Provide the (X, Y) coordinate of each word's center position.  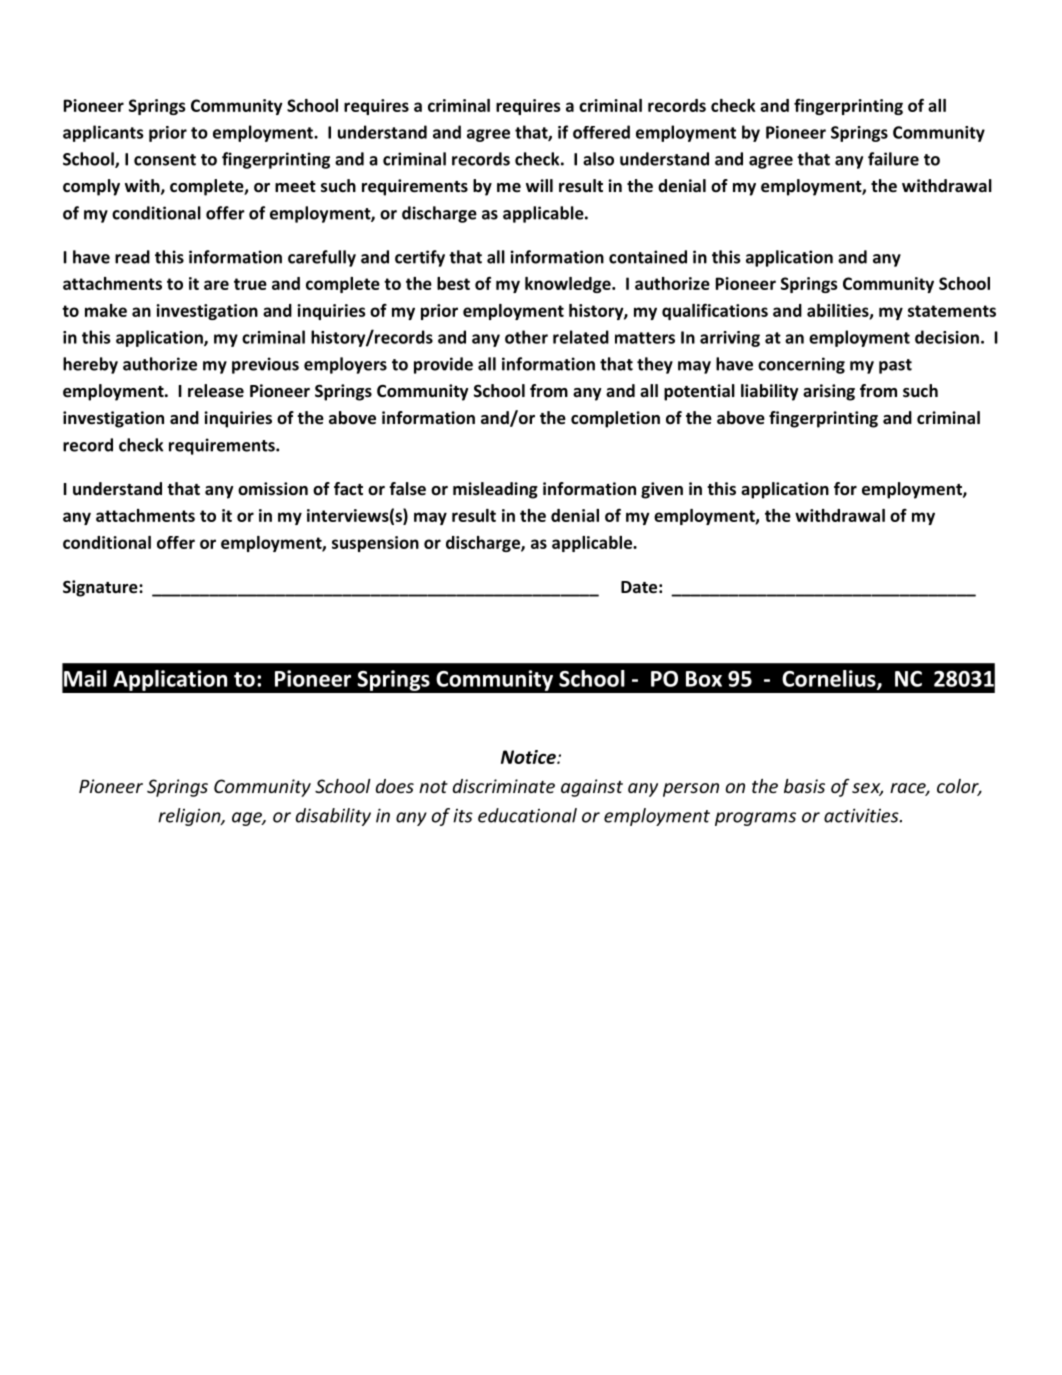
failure (893, 159)
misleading (495, 490)
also (598, 159)
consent (165, 160)
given (662, 490)
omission (273, 489)
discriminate (504, 786)
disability (333, 817)
